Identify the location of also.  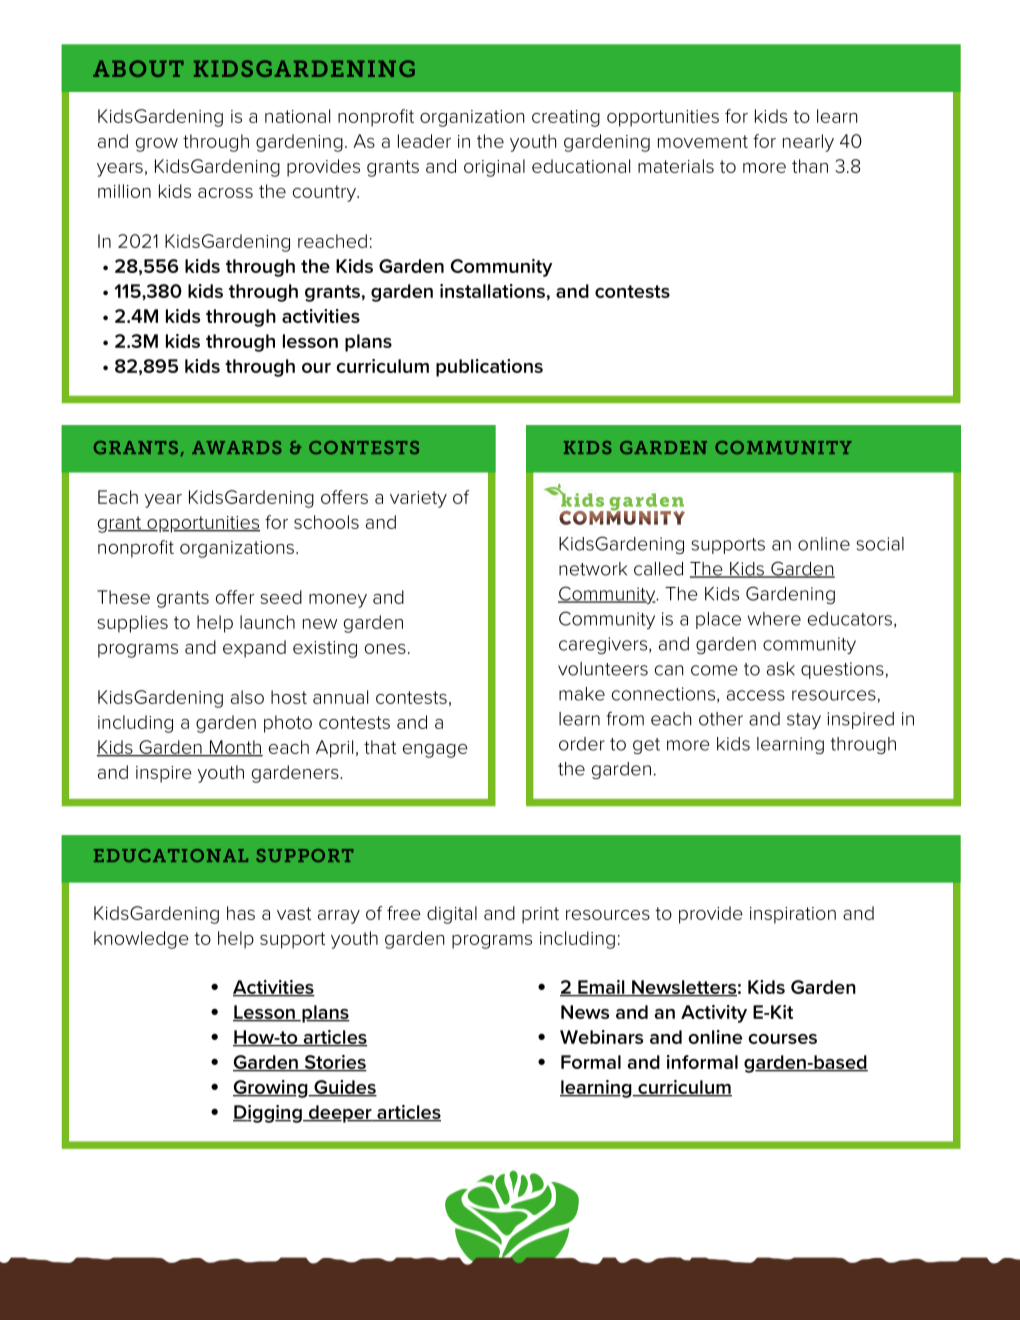
(247, 697).
